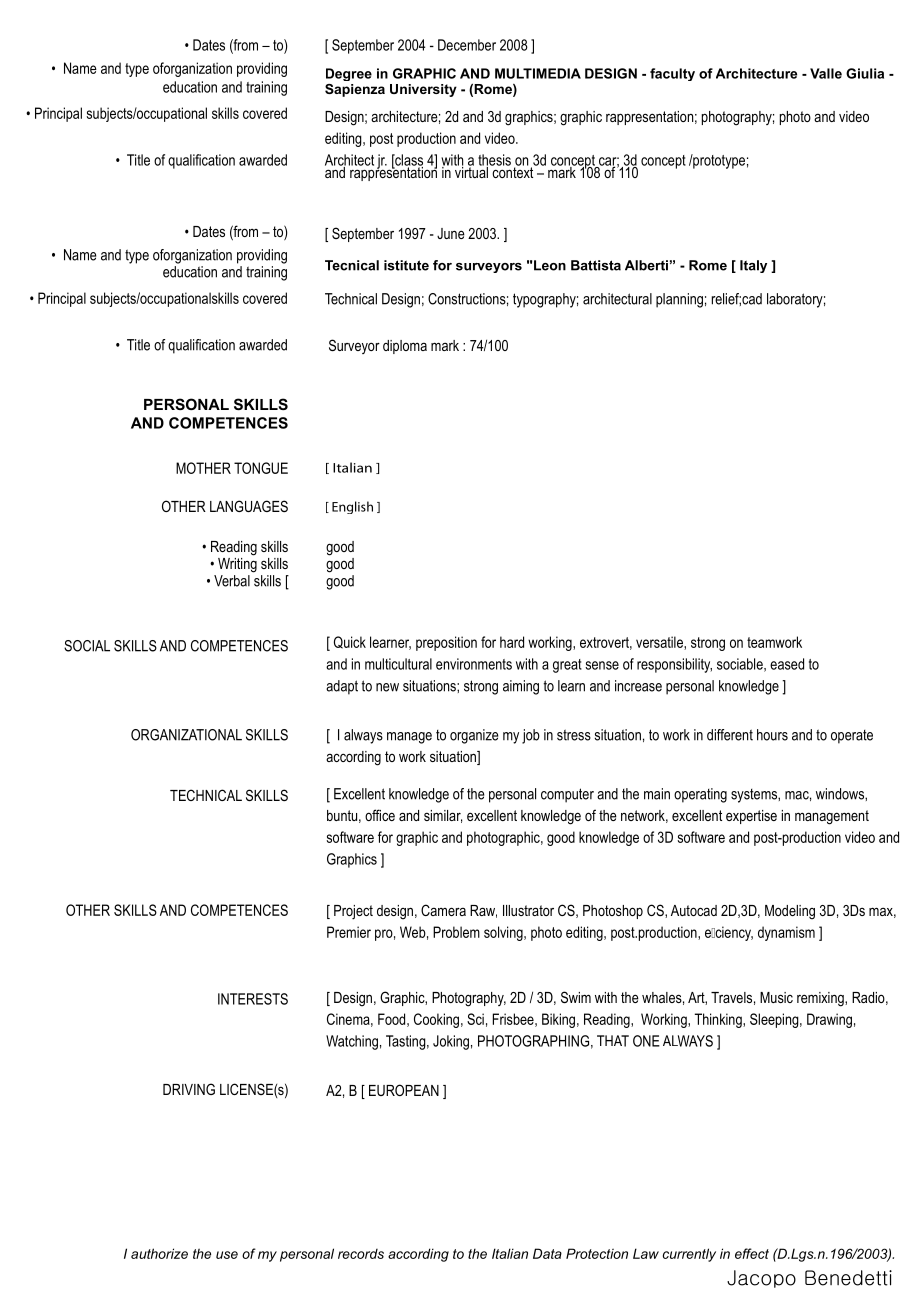  What do you see at coordinates (349, 74) in the page?
I see `Degree` at bounding box center [349, 74].
